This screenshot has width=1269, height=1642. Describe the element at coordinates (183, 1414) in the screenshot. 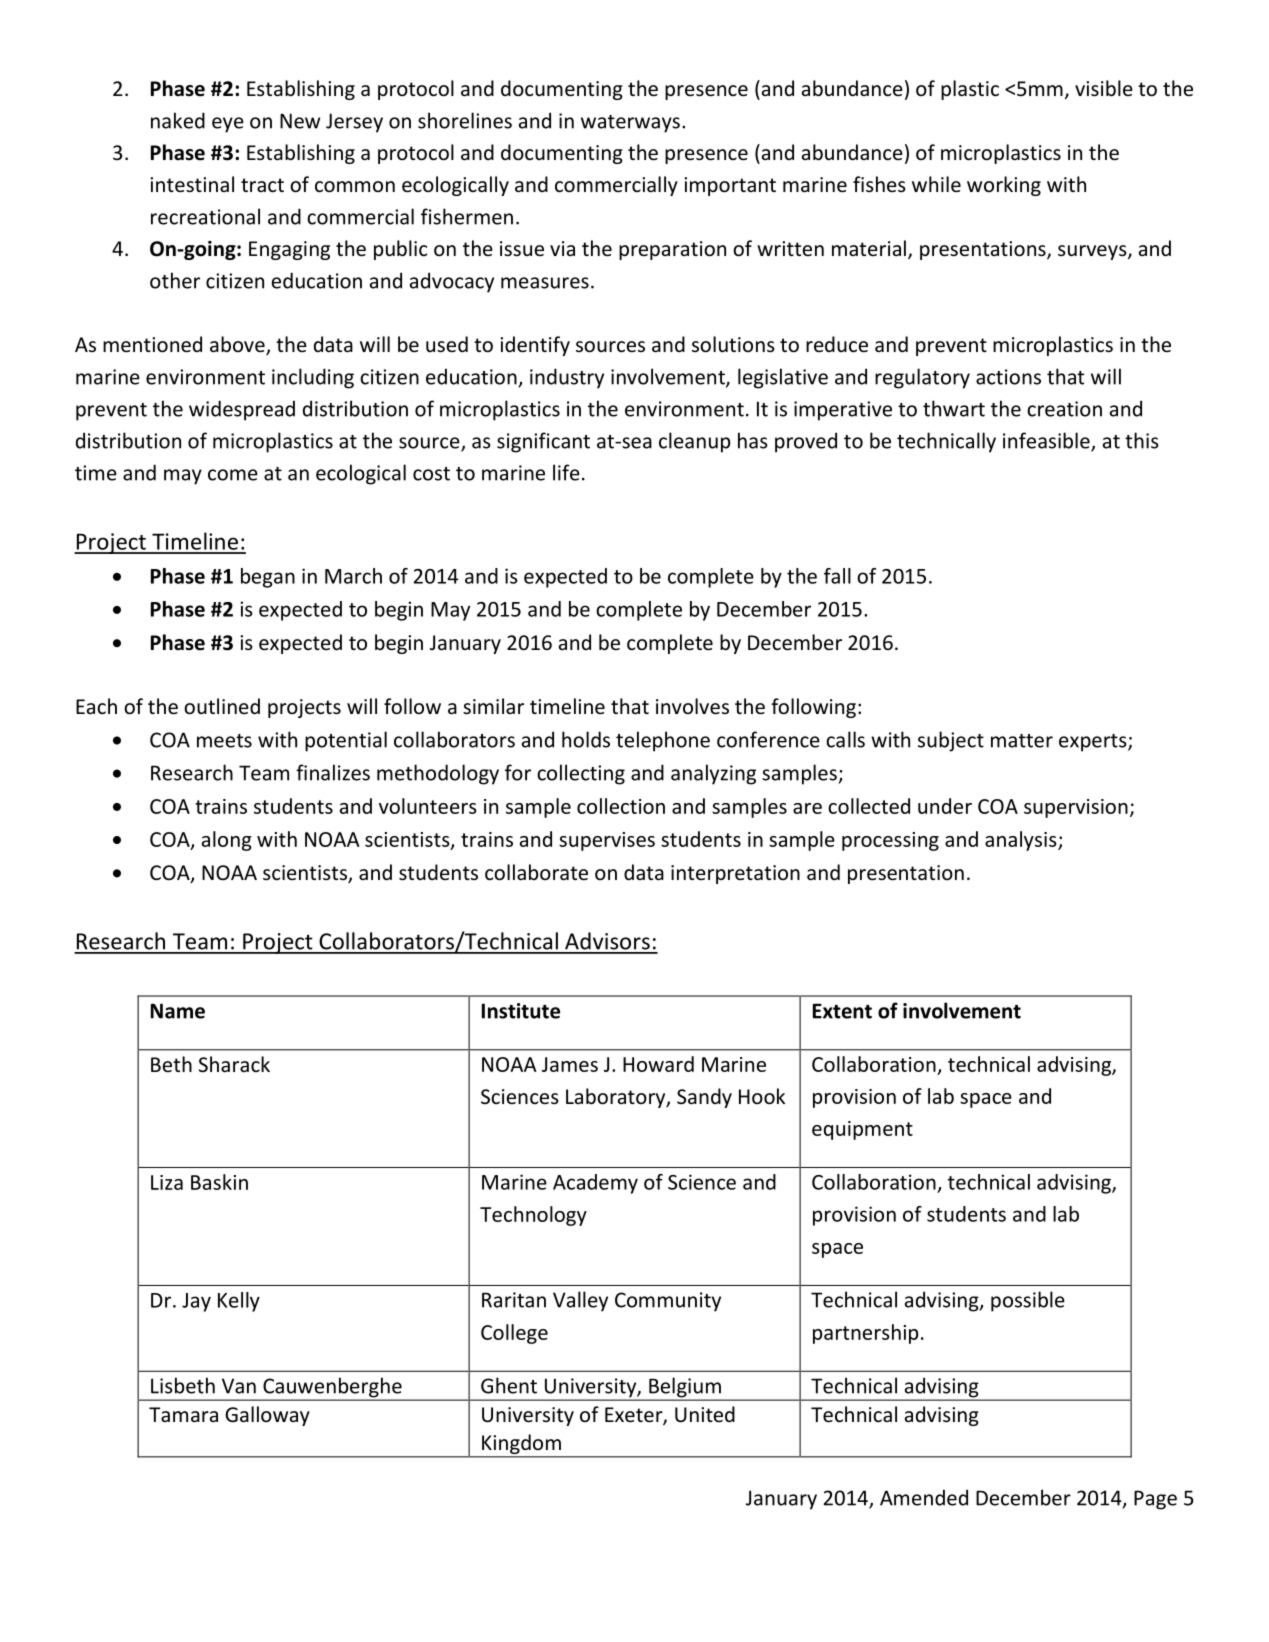

I see `Tamara` at that location.
